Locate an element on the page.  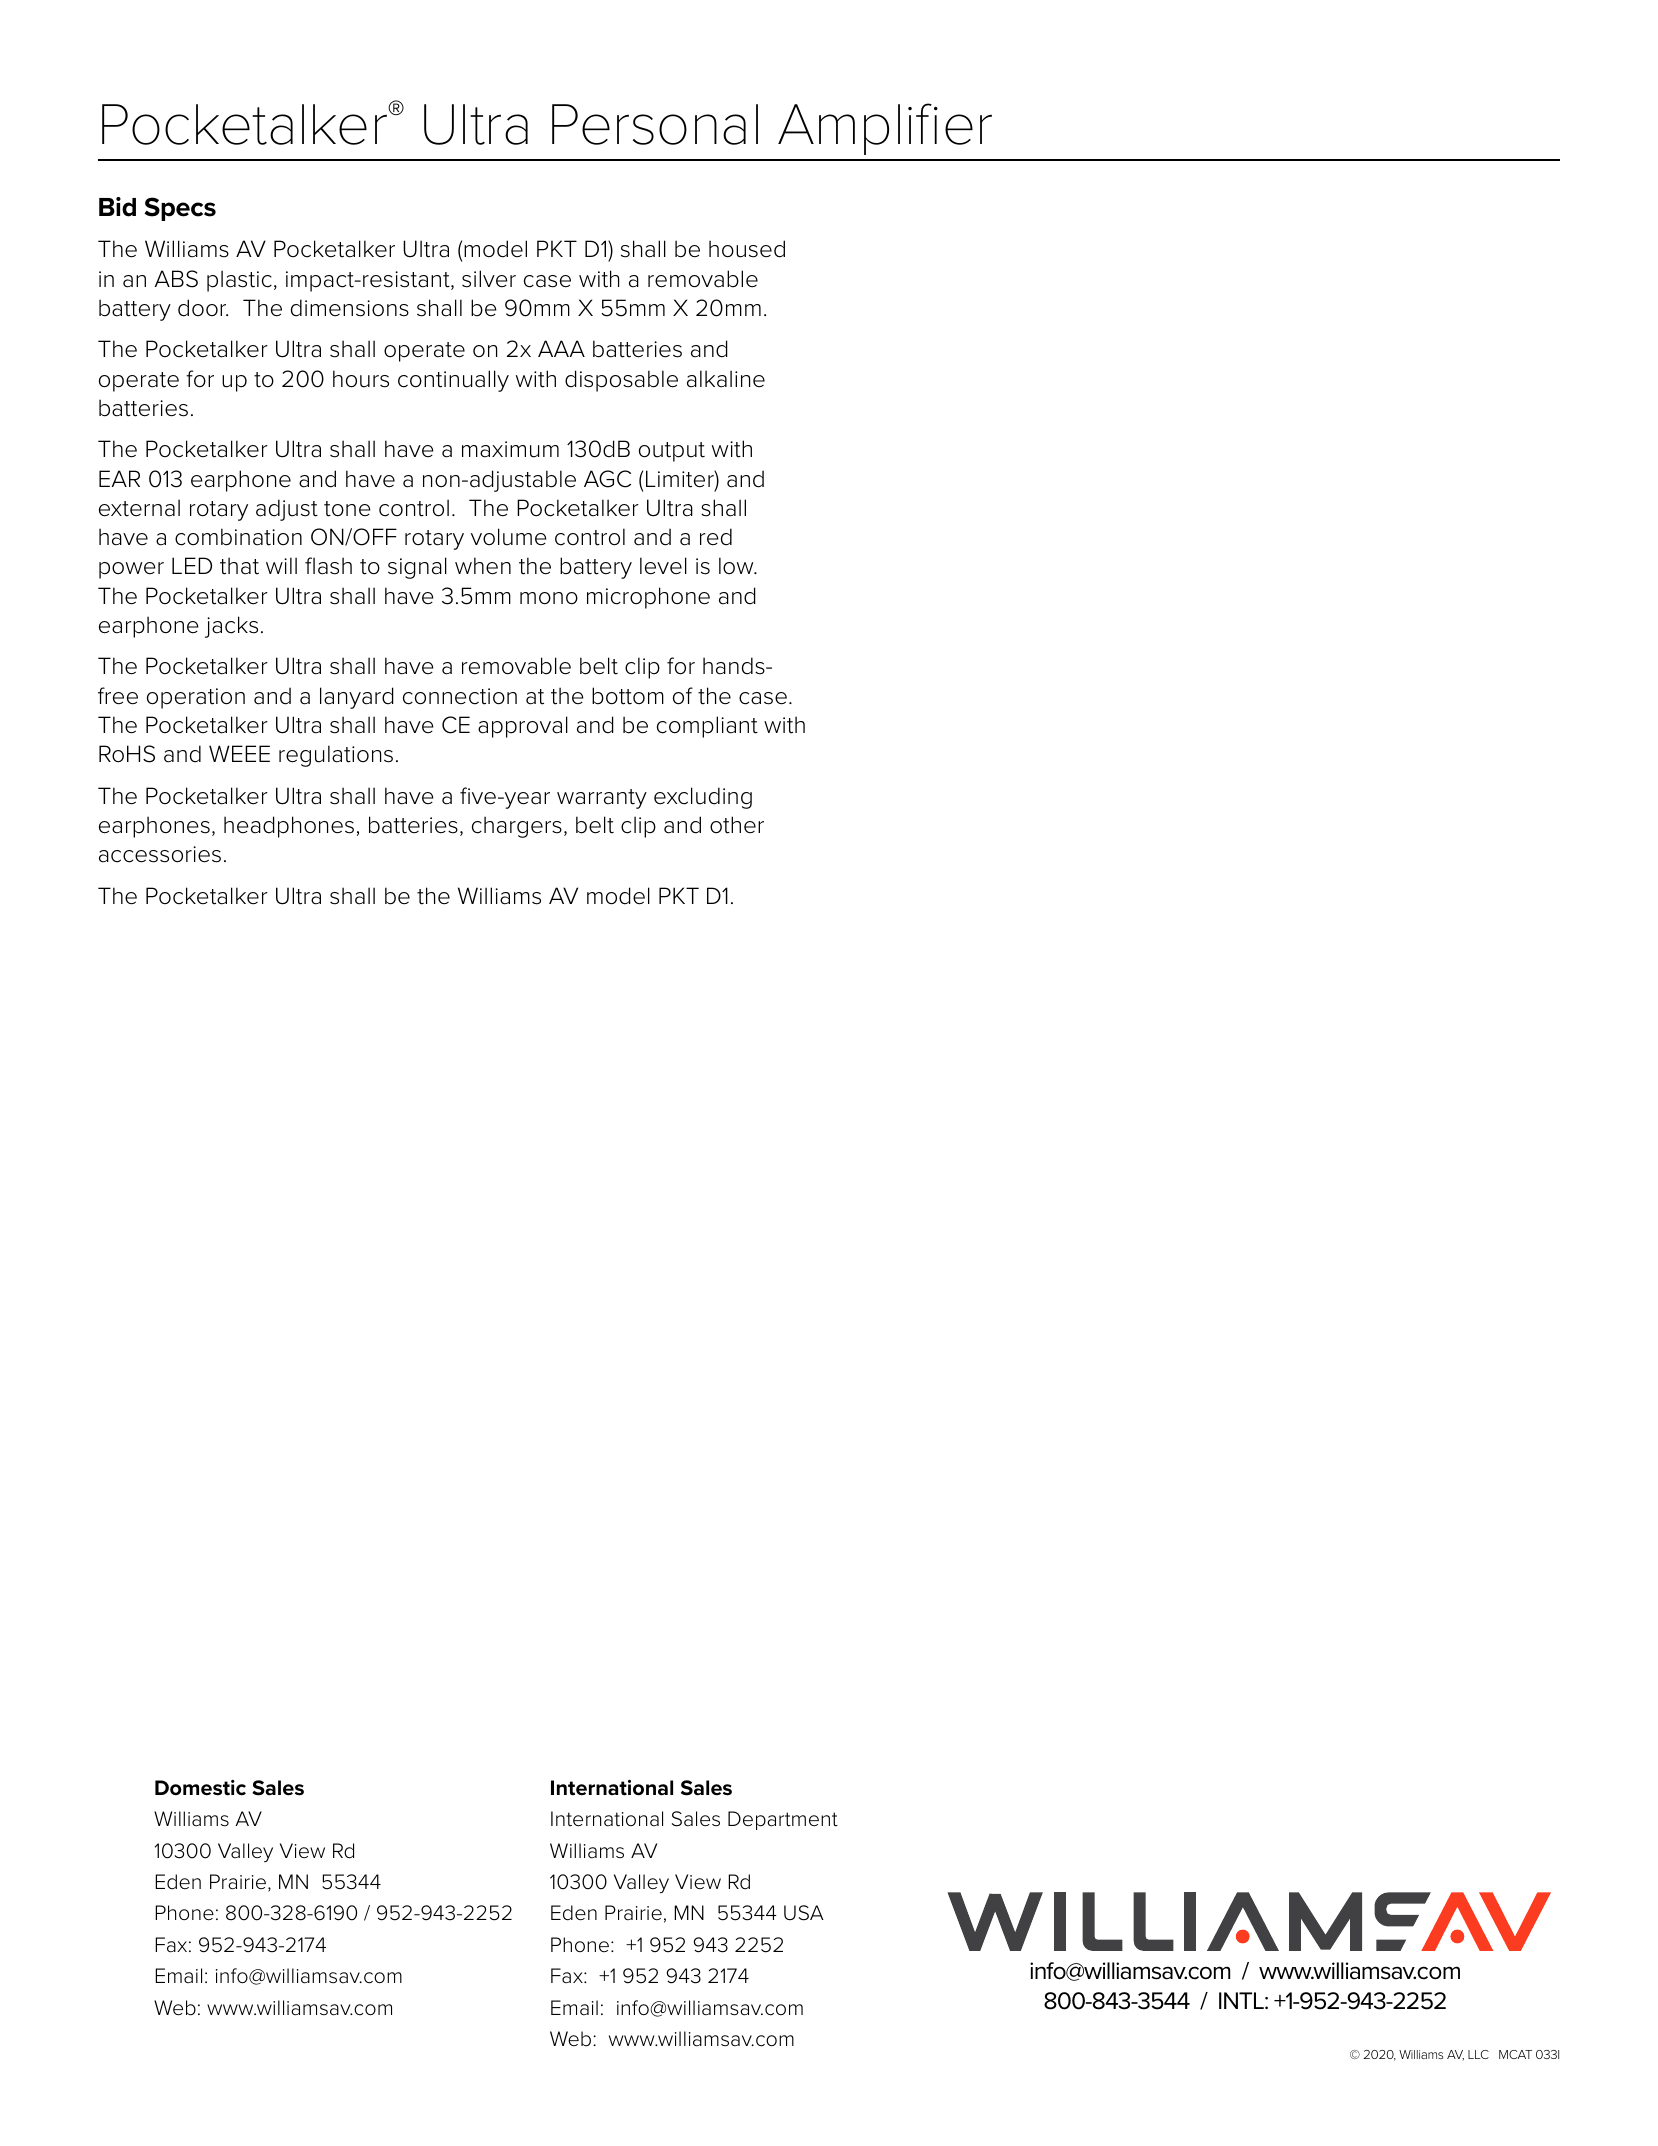
excluding is located at coordinates (703, 798).
